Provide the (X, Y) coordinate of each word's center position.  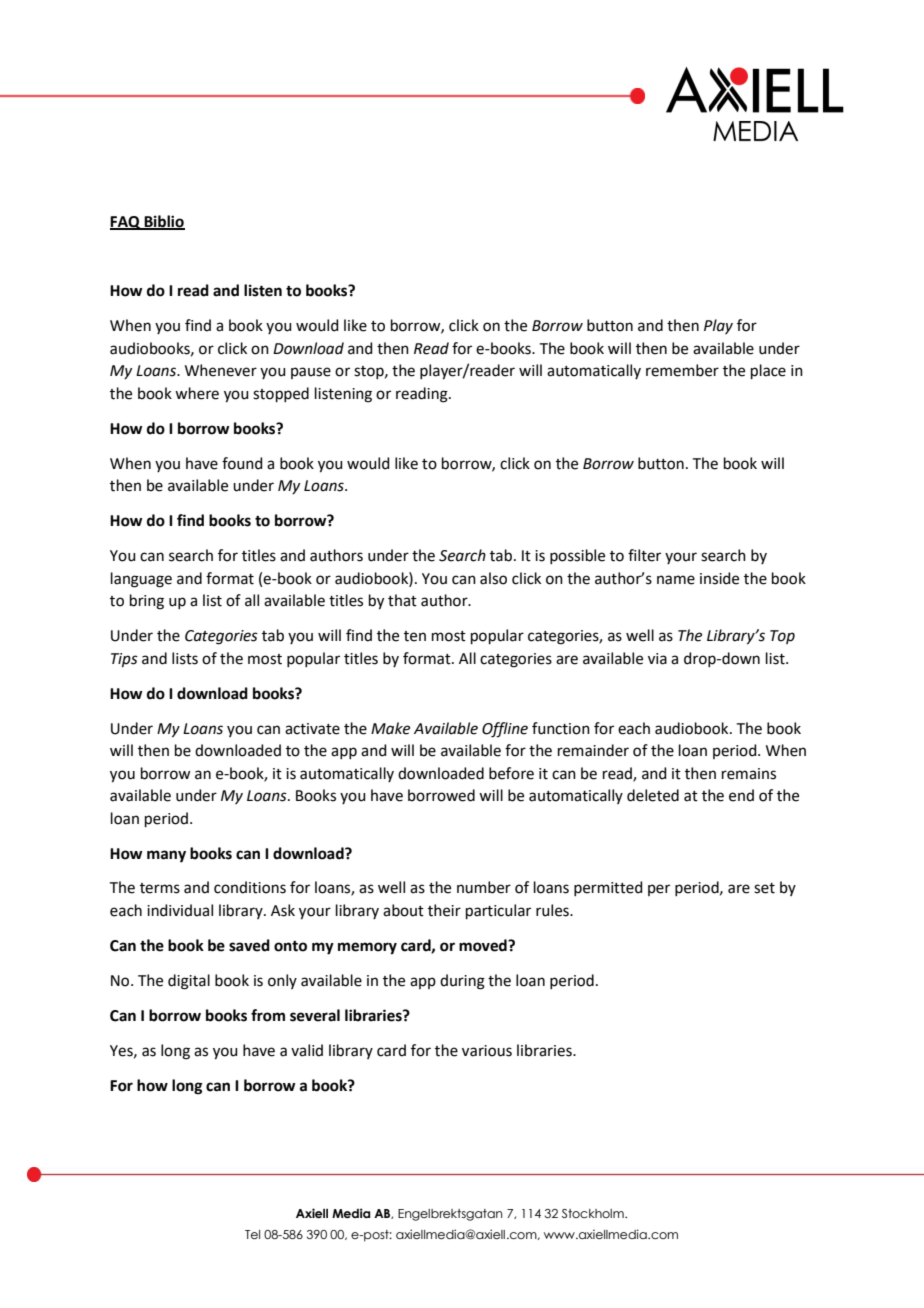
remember (682, 370)
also (493, 578)
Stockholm (594, 1213)
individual (180, 910)
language (141, 580)
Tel (252, 1234)
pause (311, 373)
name (676, 580)
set (764, 888)
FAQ (126, 223)
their (444, 910)
